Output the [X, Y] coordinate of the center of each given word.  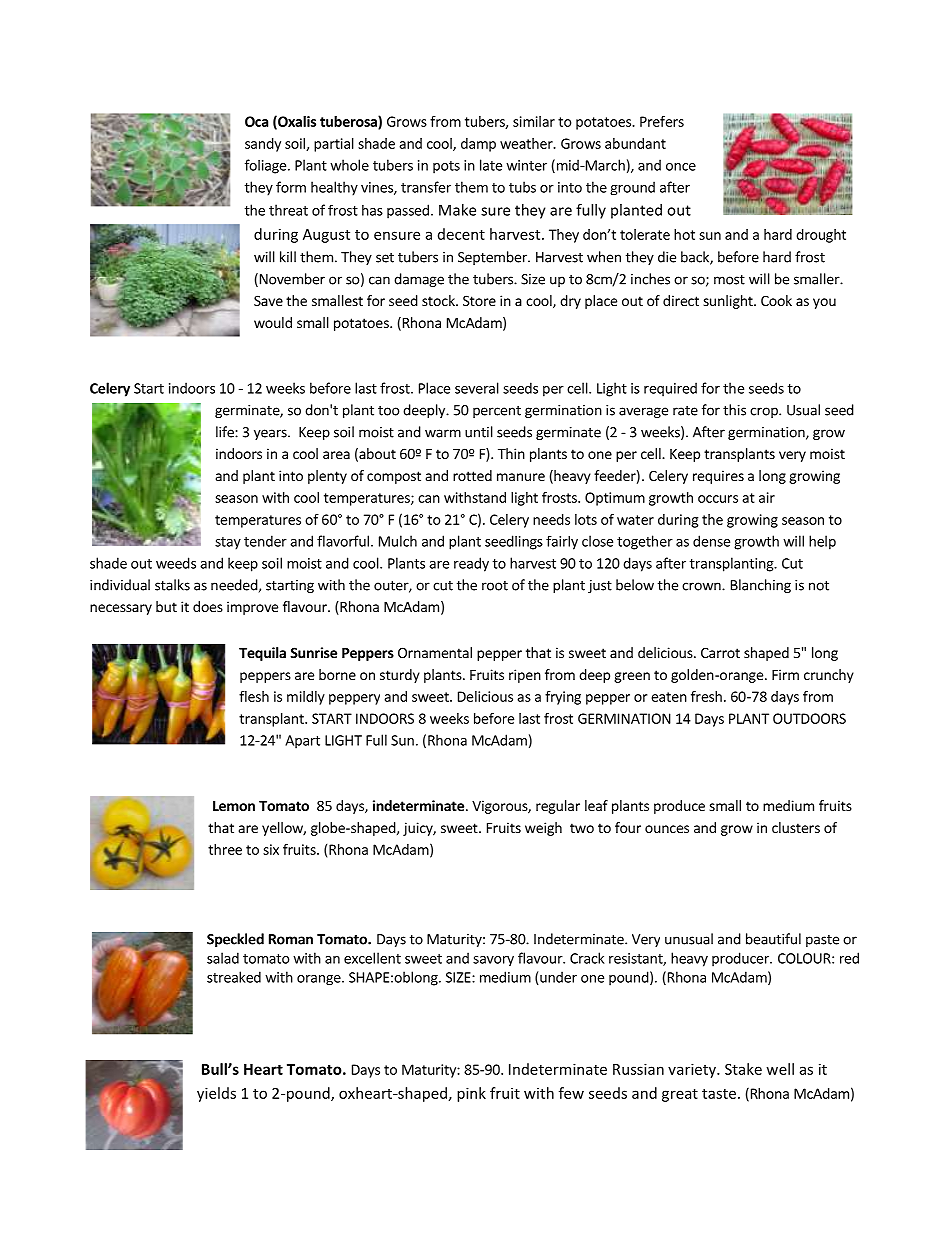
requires [718, 477]
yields [216, 1094]
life [226, 432]
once [681, 167]
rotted [472, 475]
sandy [263, 145]
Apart [302, 742]
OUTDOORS [809, 718]
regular [558, 807]
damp [478, 145]
